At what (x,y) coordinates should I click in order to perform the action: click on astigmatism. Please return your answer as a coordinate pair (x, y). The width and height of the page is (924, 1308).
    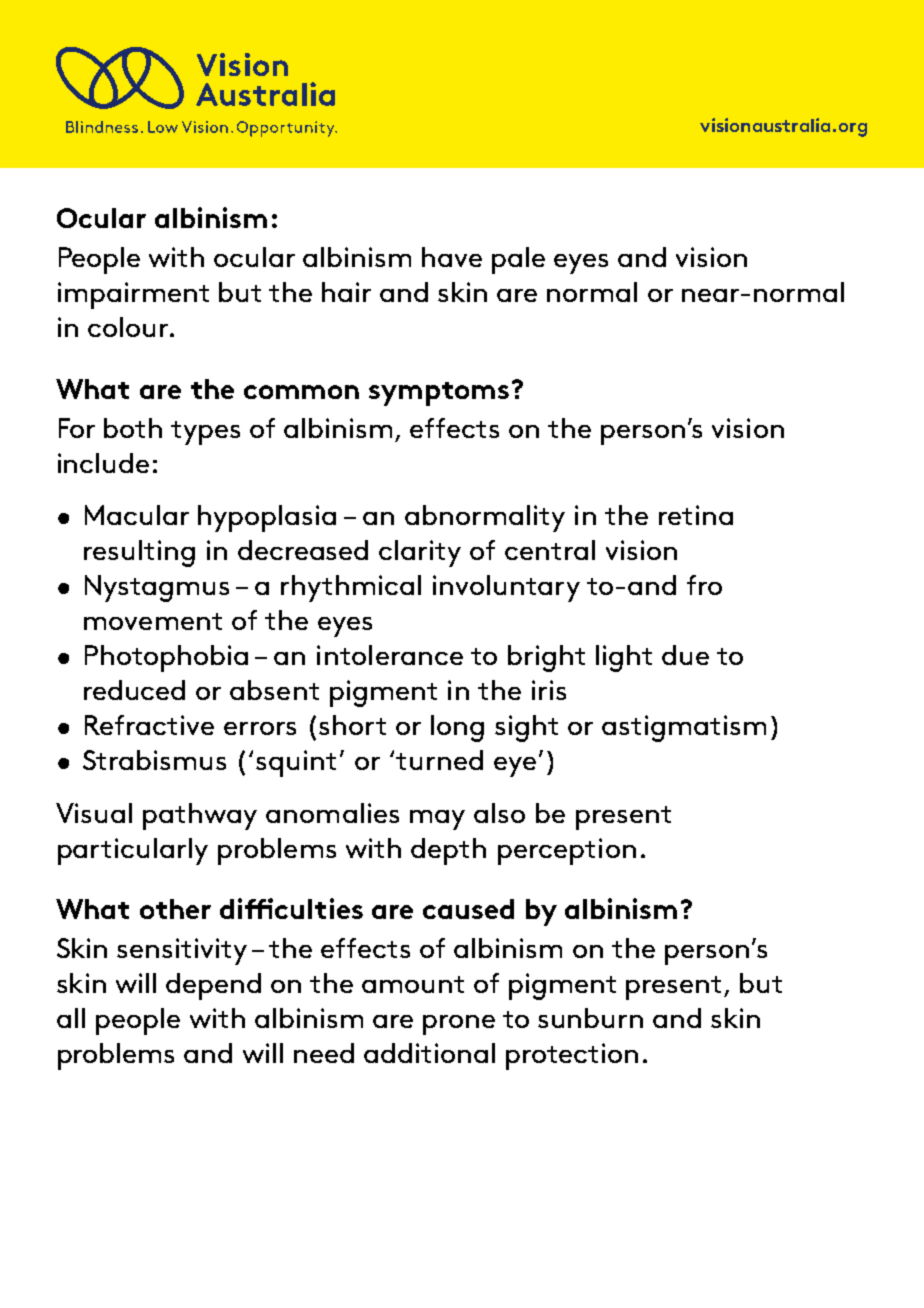
    Looking at the image, I should click on (684, 728).
